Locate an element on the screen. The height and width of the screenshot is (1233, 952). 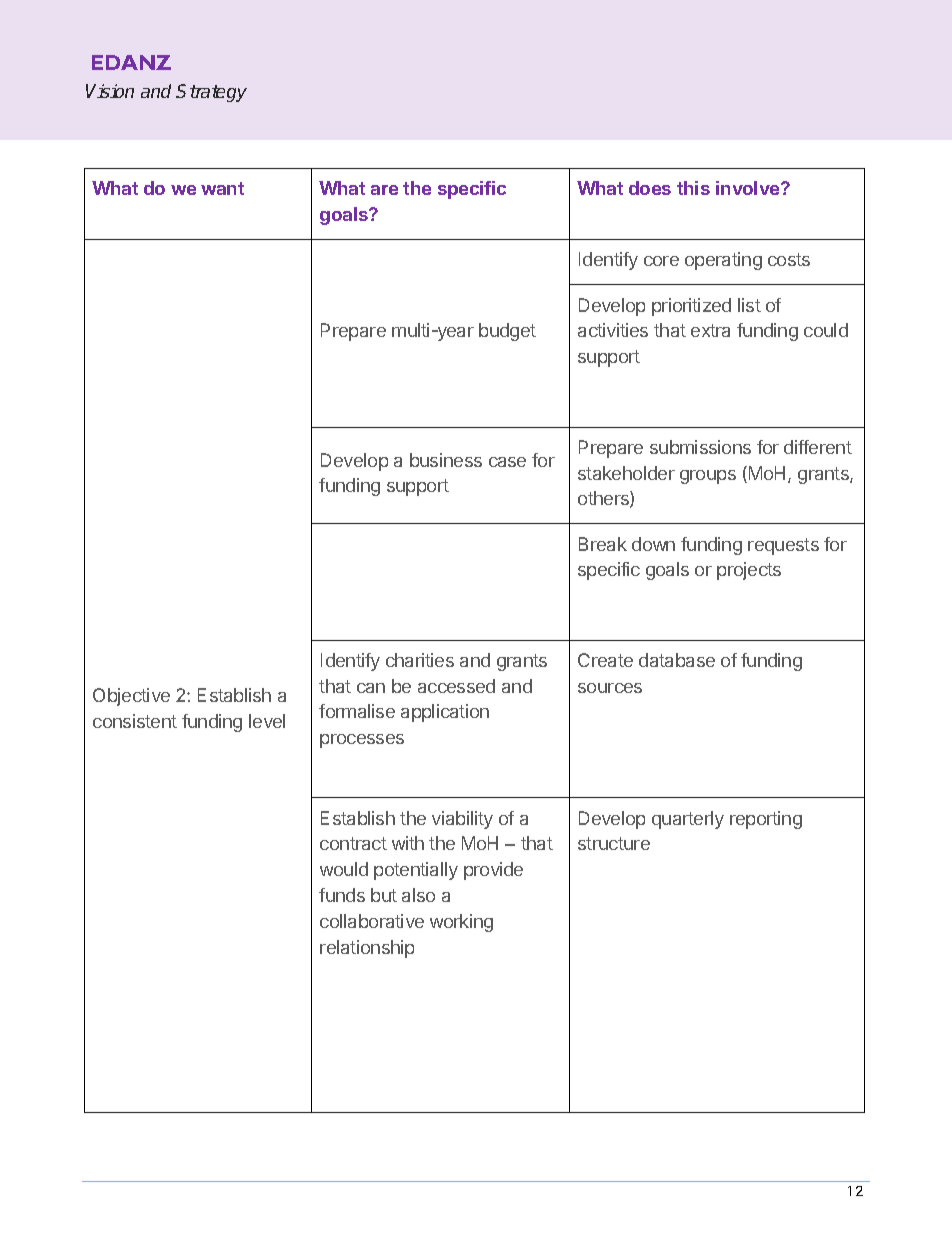
funds is located at coordinates (342, 895).
